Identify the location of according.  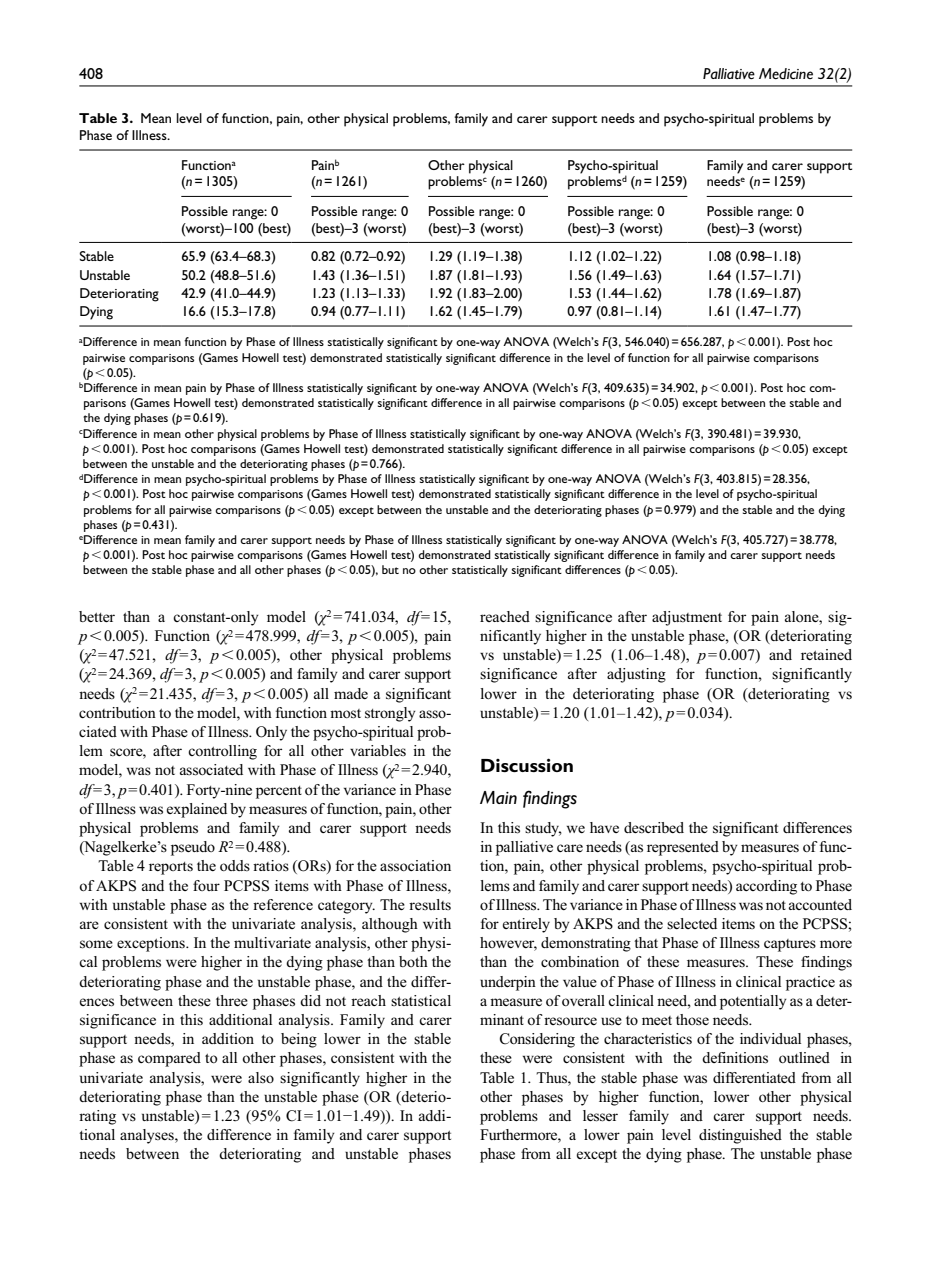
(766, 887).
